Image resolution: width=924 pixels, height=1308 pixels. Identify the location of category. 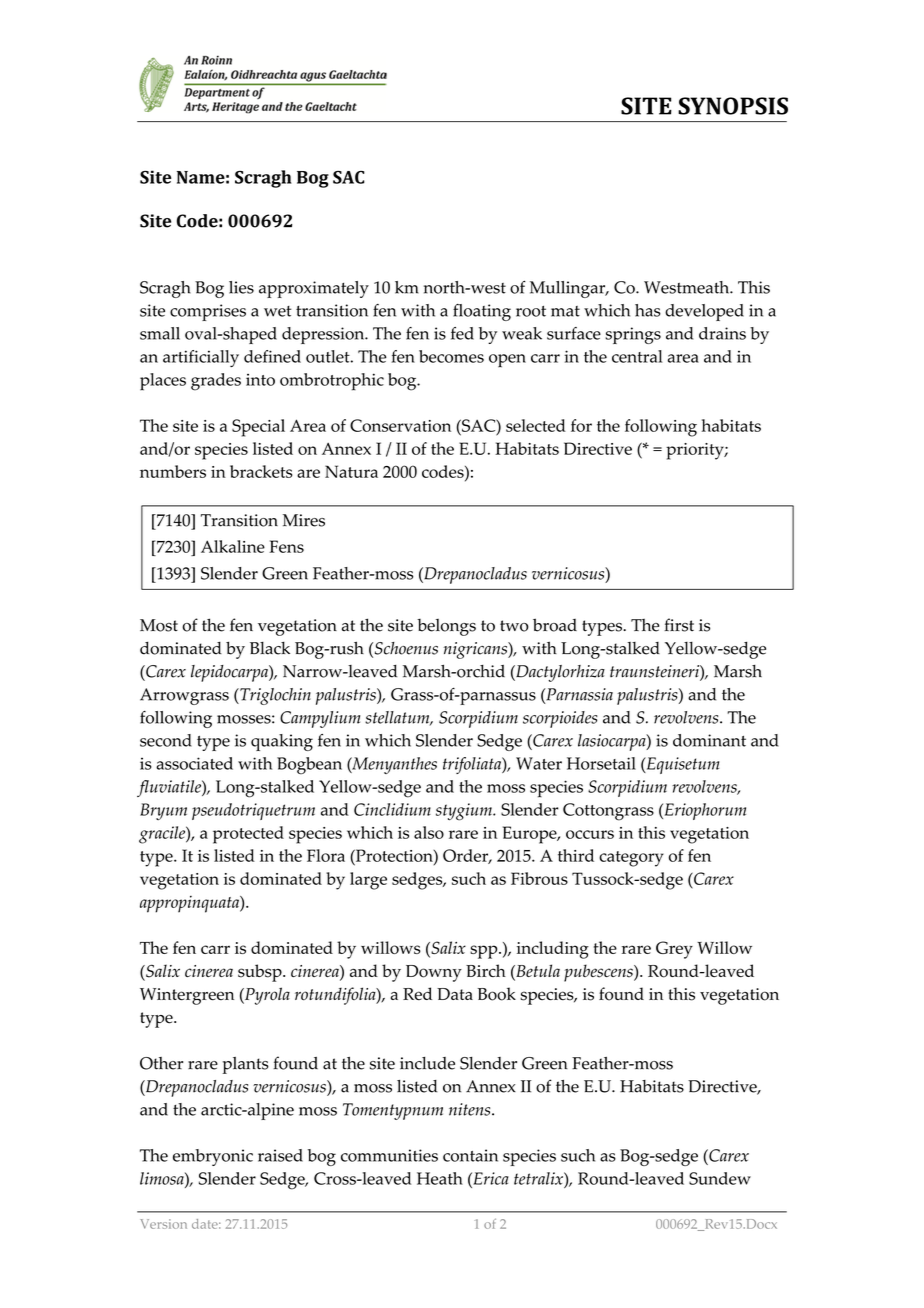
(631, 859).
